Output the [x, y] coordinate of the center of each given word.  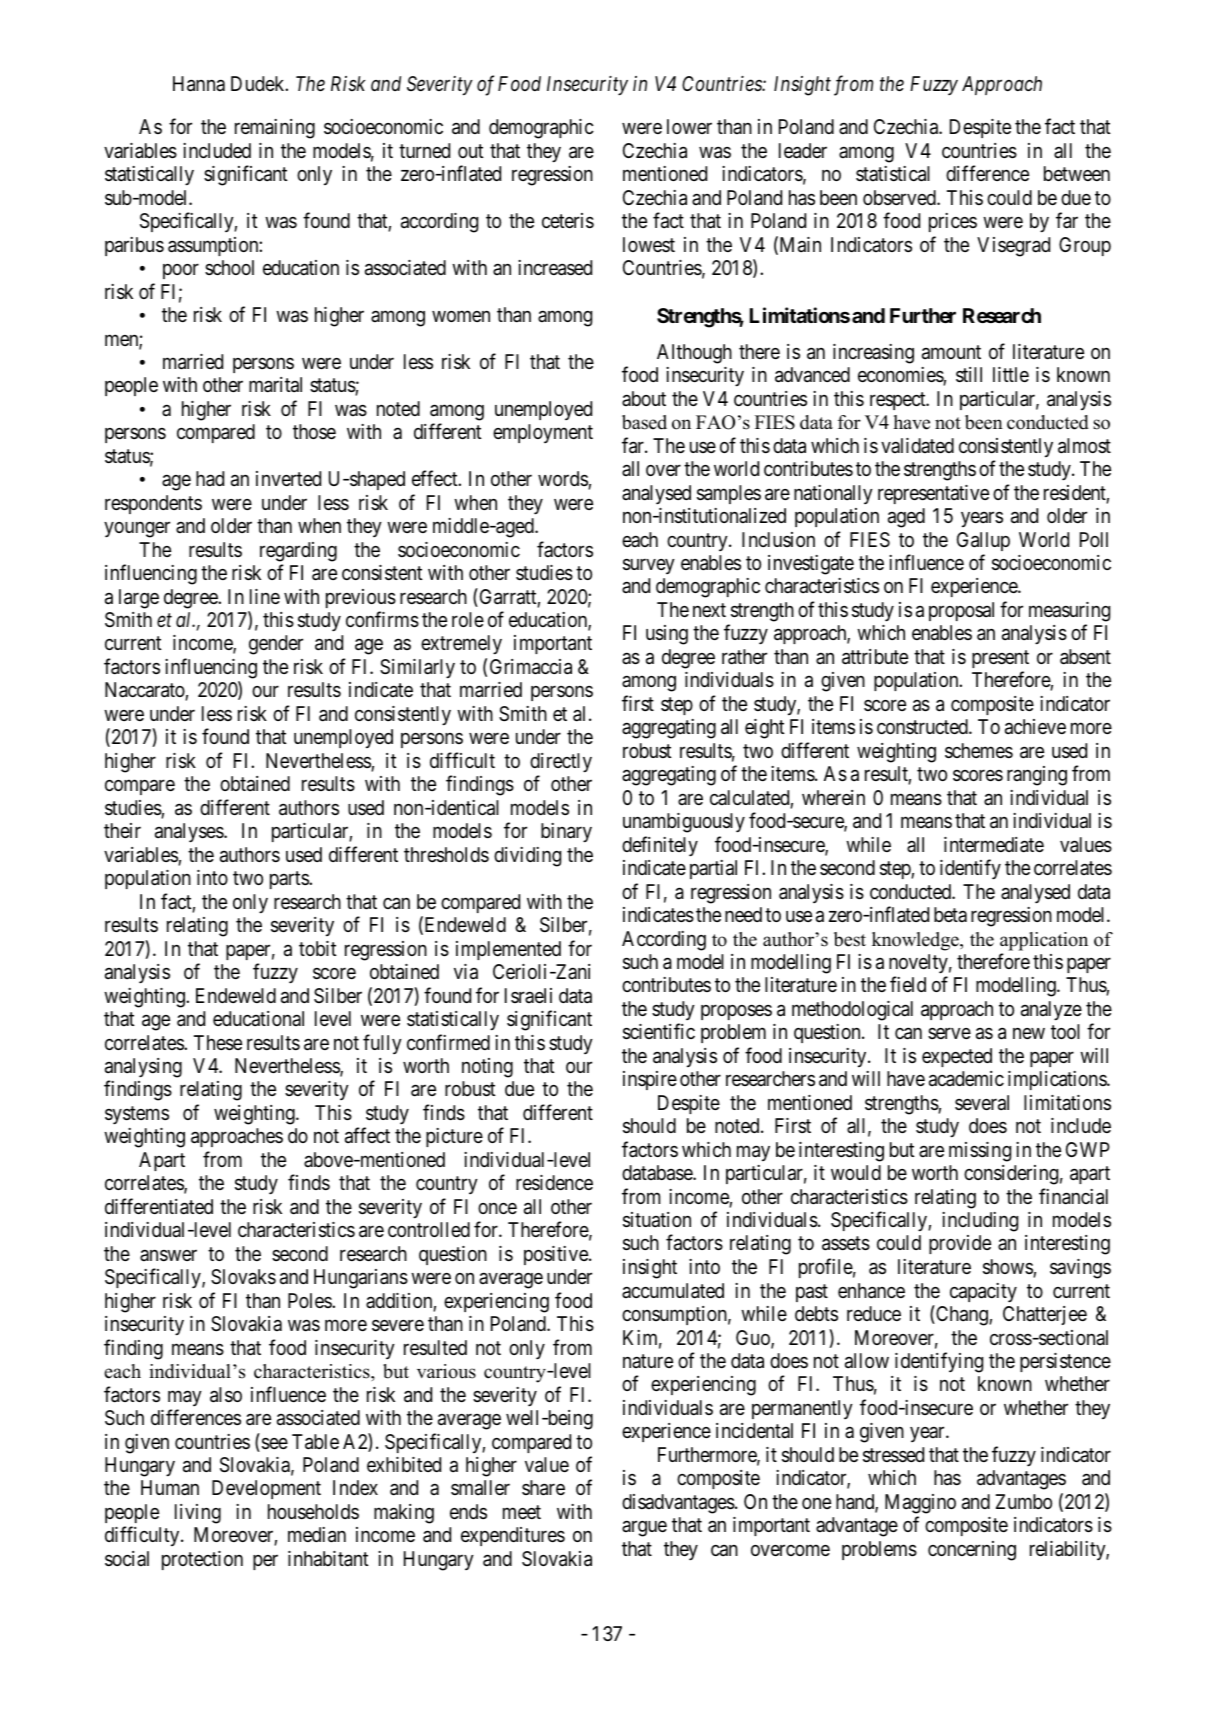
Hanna [199, 84]
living [198, 1514]
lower [689, 126]
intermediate [994, 845]
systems [137, 1115]
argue [644, 1529]
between [1077, 173]
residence [554, 1183]
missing [980, 1152]
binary [566, 832]
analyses [190, 832]
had [210, 479]
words [563, 480]
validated [917, 445]
